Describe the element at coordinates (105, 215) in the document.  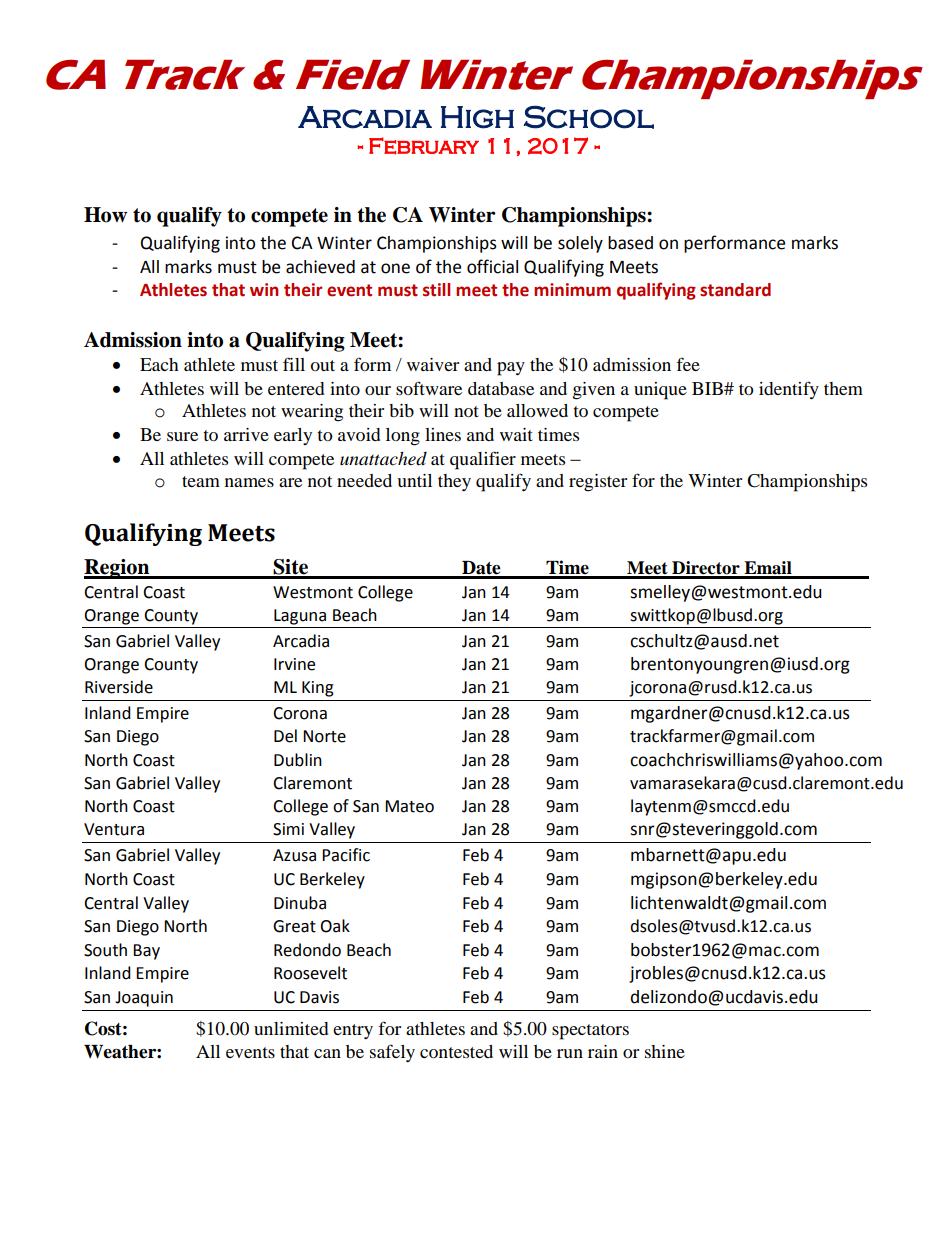
I see `How` at that location.
